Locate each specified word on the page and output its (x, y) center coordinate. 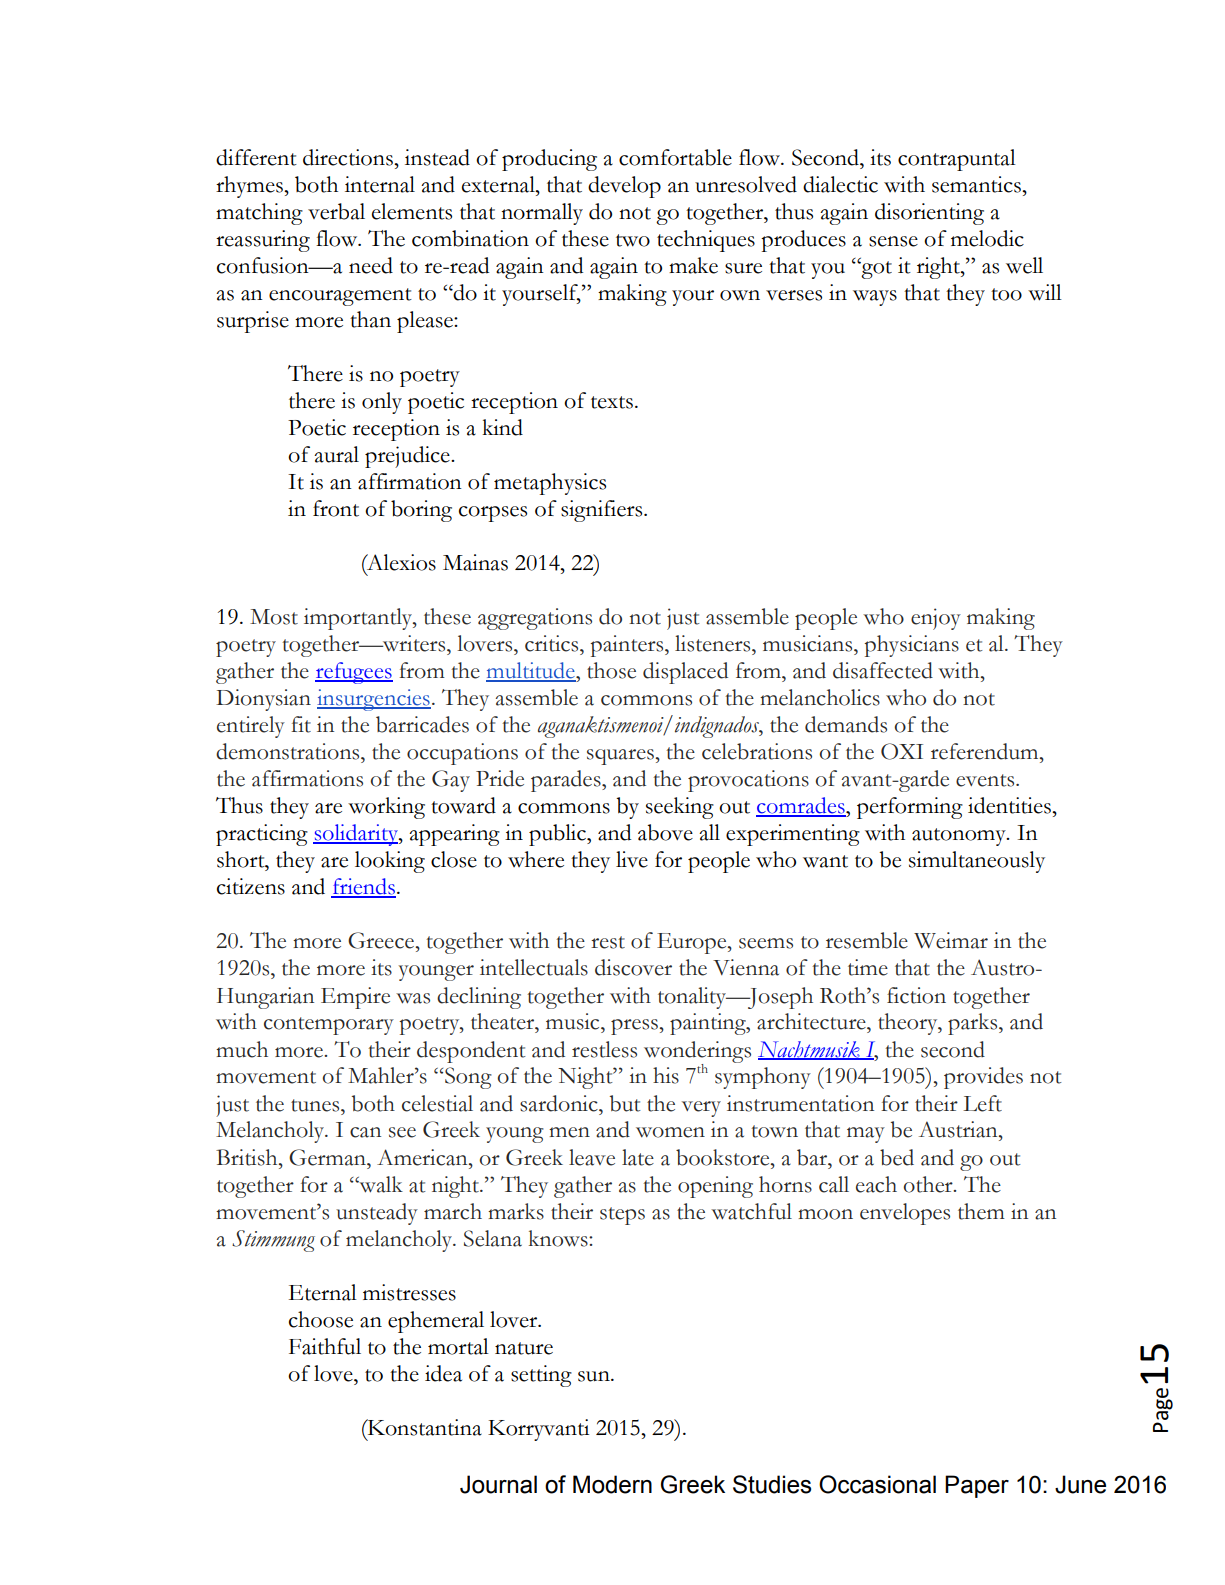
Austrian (959, 1129)
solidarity (356, 835)
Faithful (325, 1346)
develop (624, 187)
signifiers (603, 511)
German (328, 1157)
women (670, 1132)
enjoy (936, 619)
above (665, 832)
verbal (336, 211)
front (336, 508)
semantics (977, 184)
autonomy (960, 837)
